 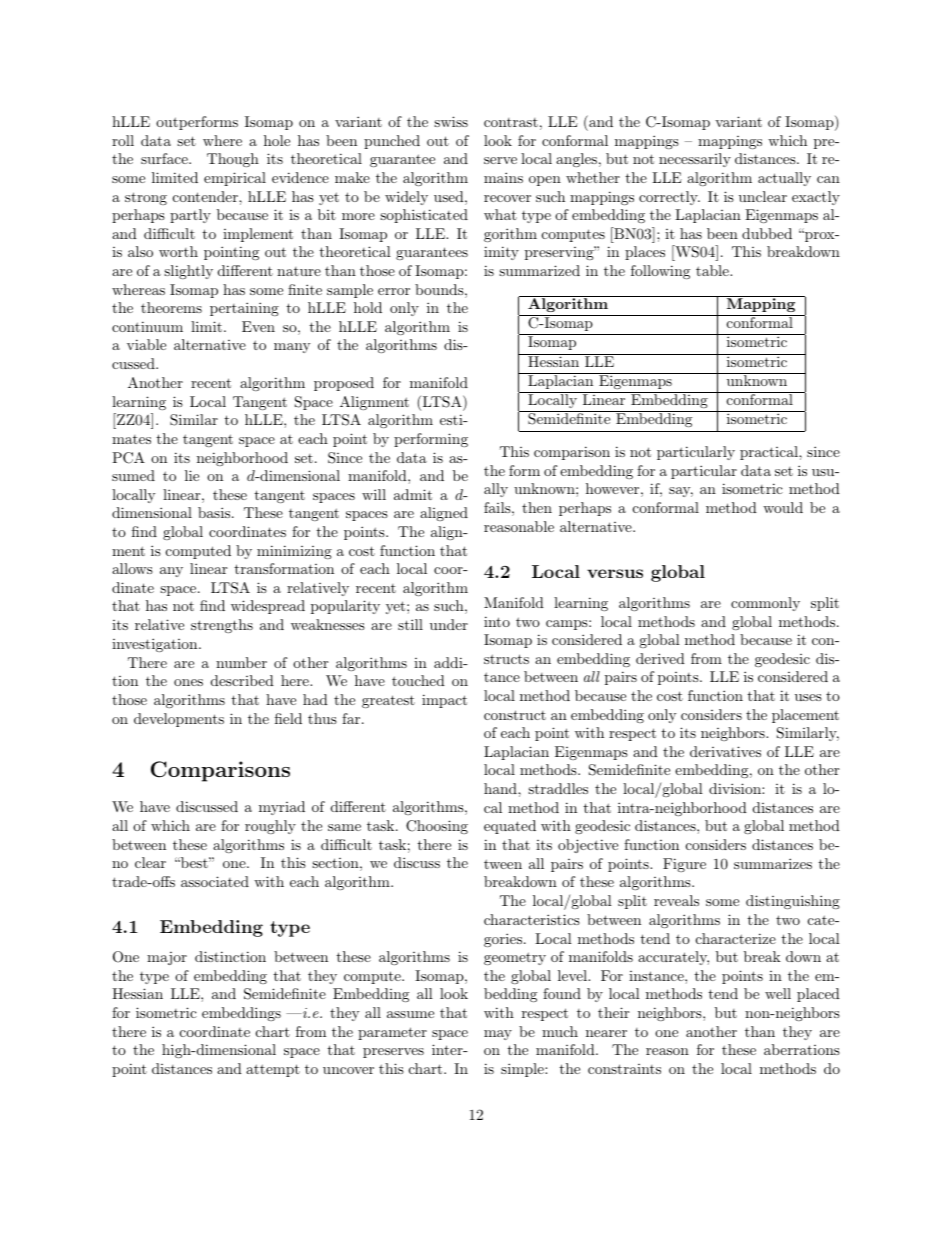 I want to click on equated, so click(x=510, y=827).
